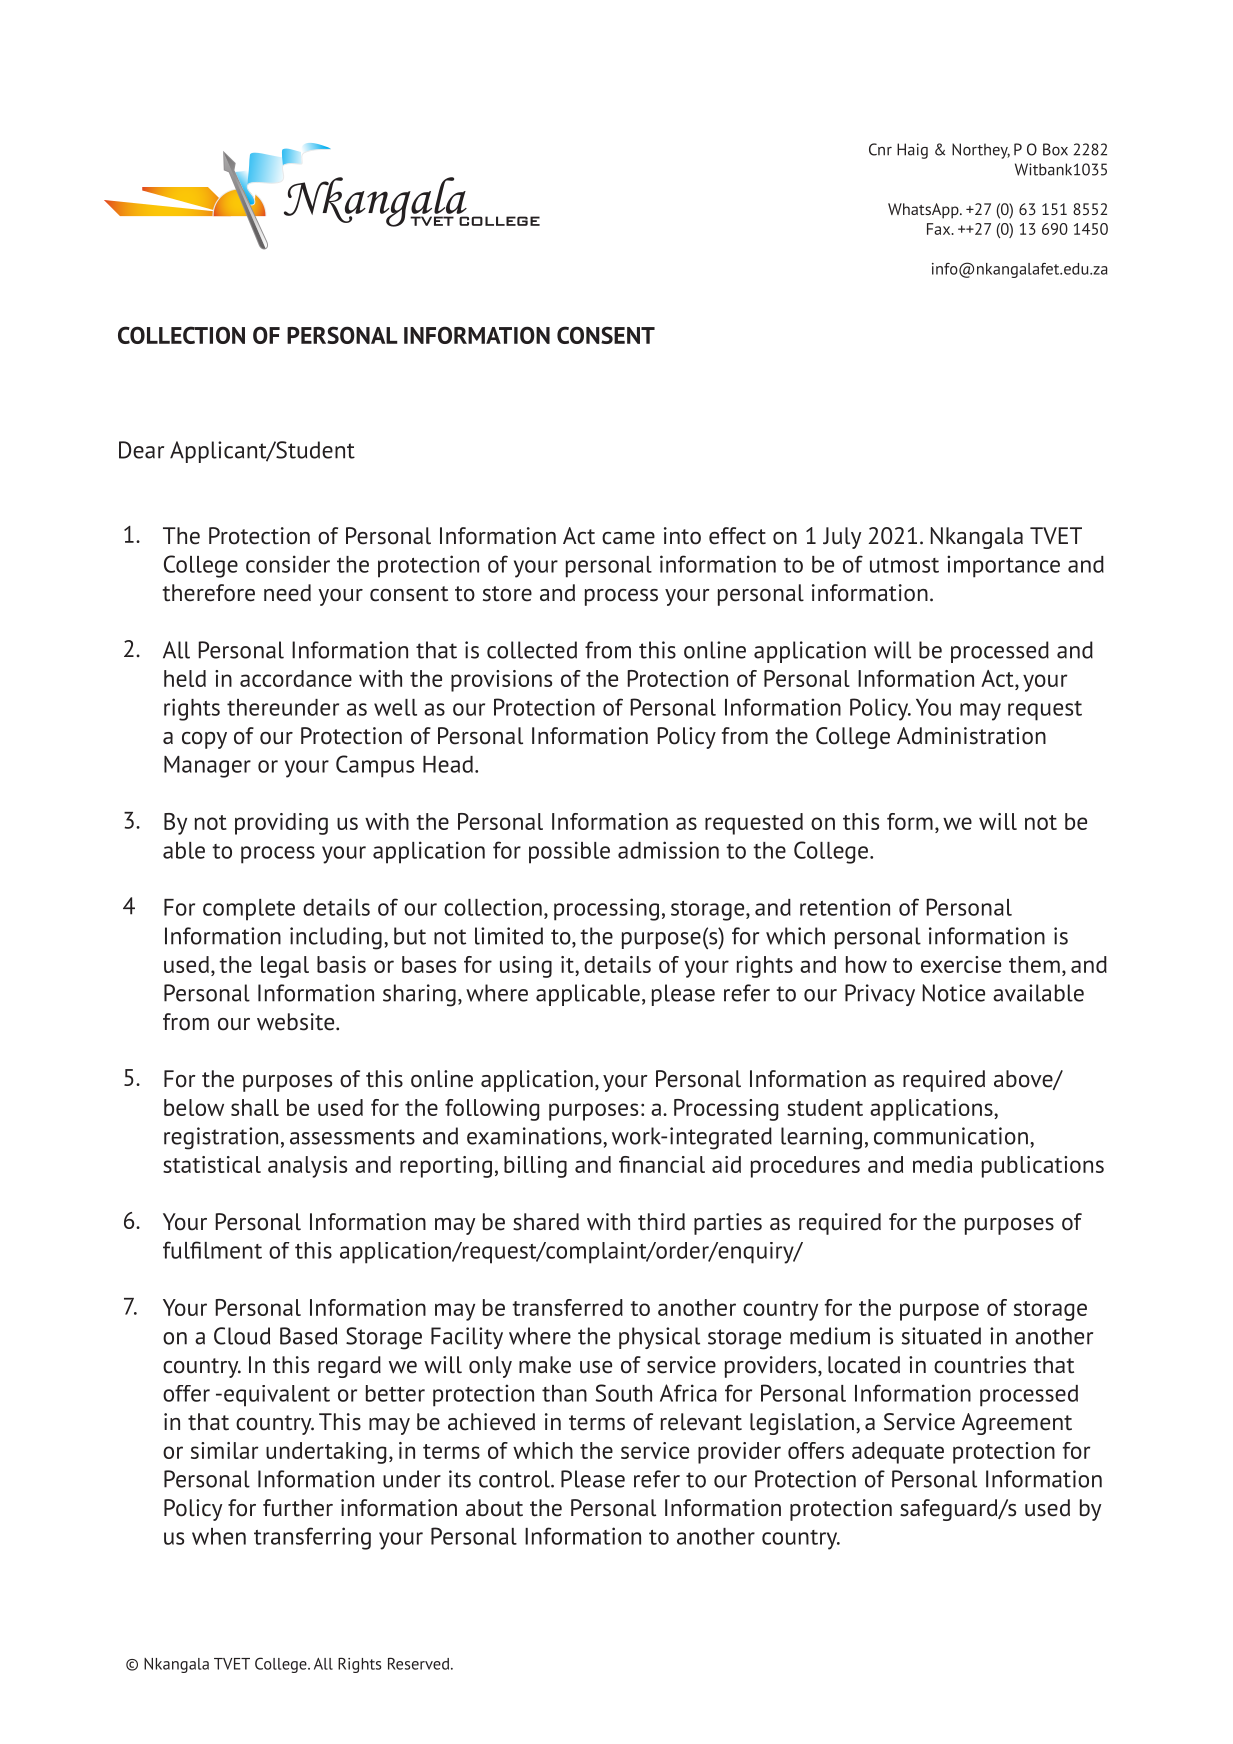 The height and width of the document is (1744, 1233). I want to click on possible, so click(569, 852).
